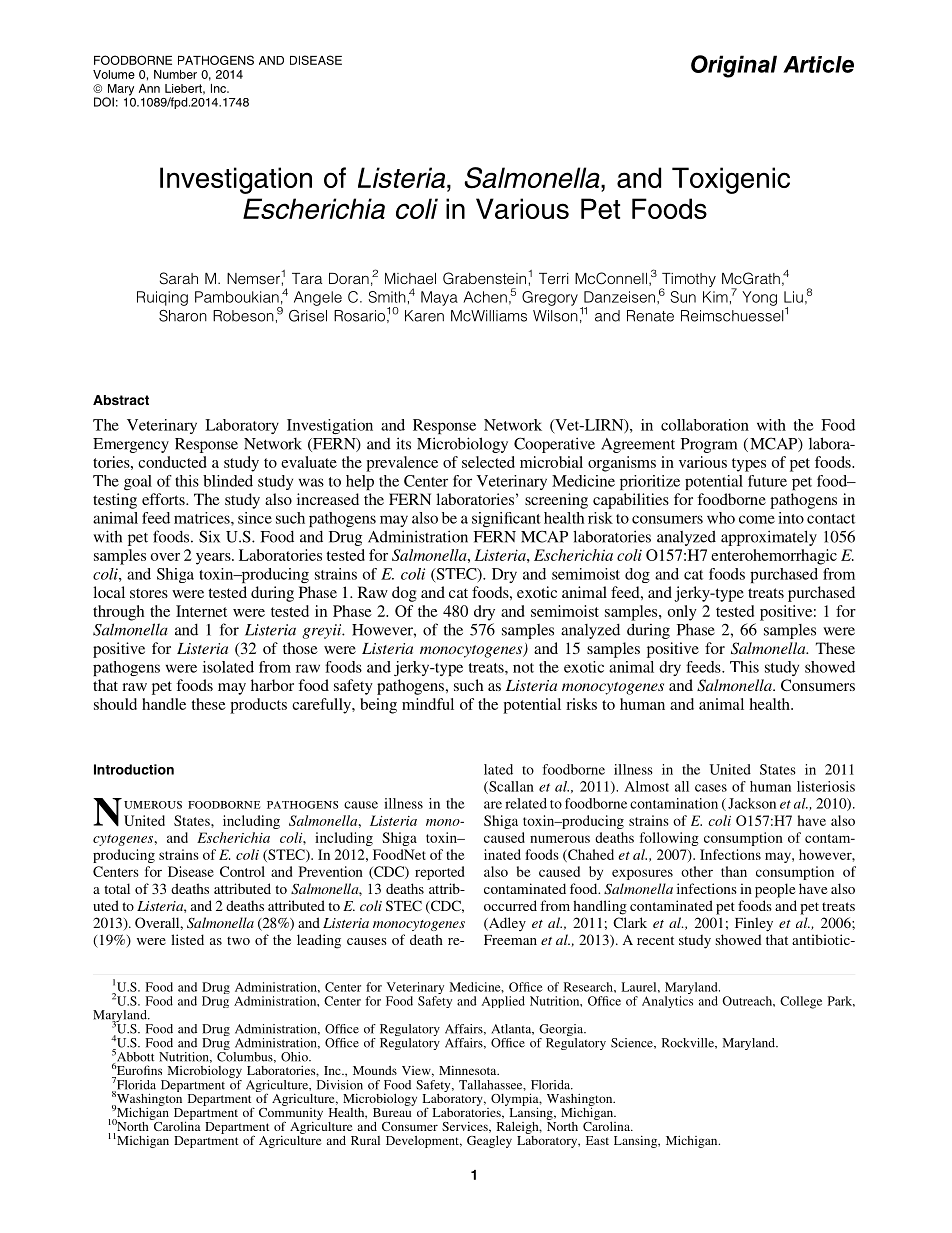 The width and height of the page is (952, 1233). Describe the element at coordinates (682, 613) in the page. I see `only` at that location.
